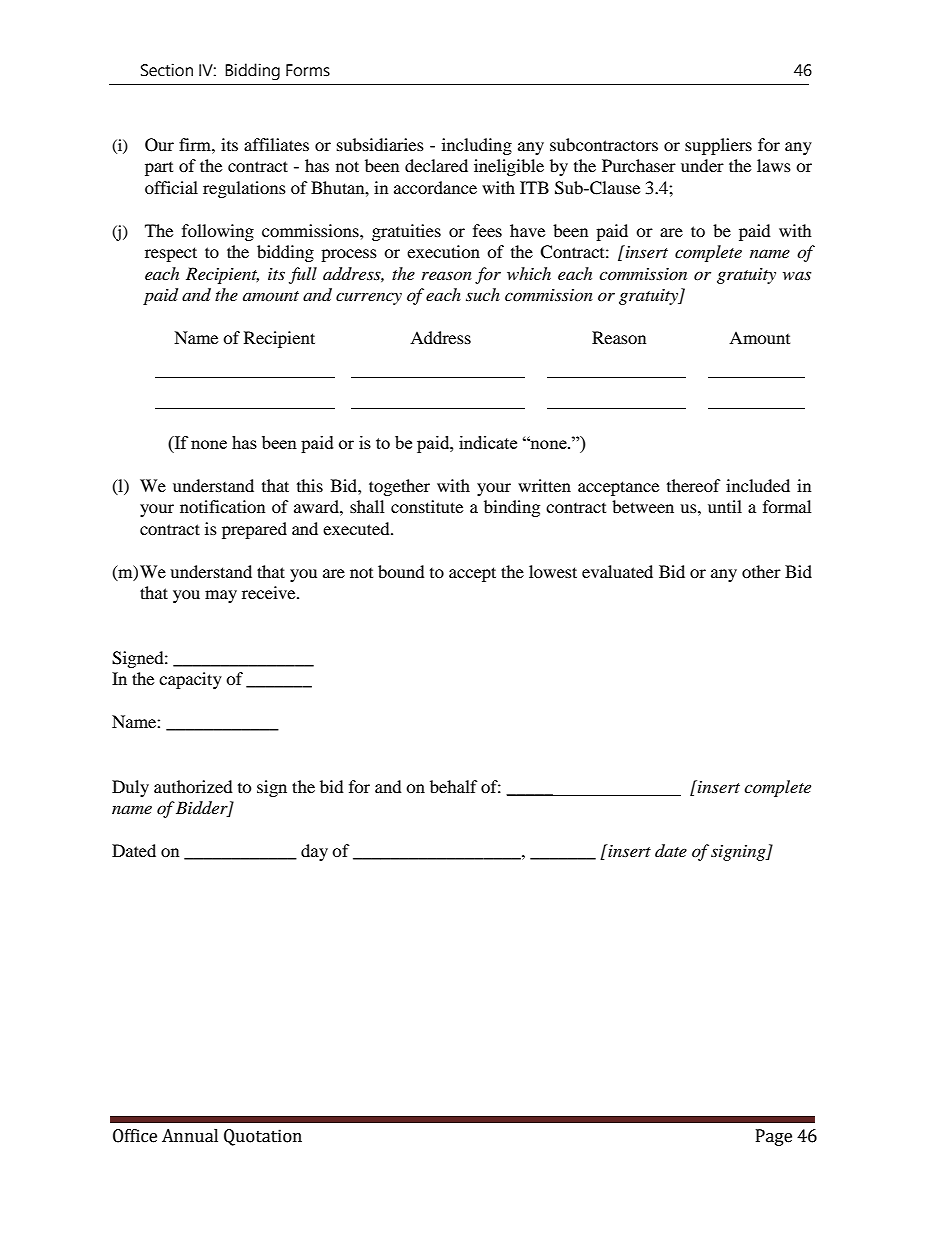 The height and width of the screenshot is (1233, 952). Describe the element at coordinates (774, 1137) in the screenshot. I see `Page` at that location.
